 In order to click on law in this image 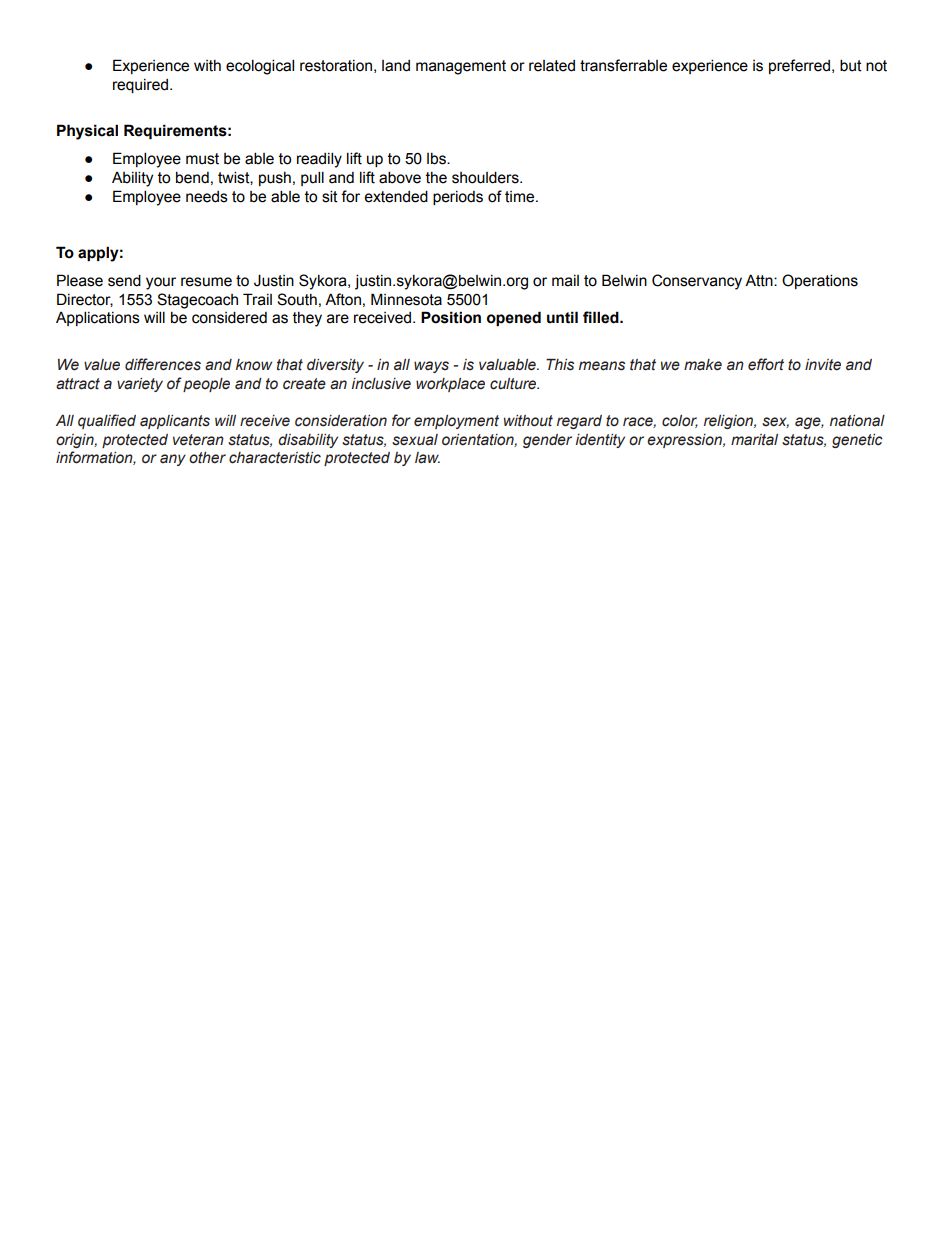, I will do `click(427, 458)`.
